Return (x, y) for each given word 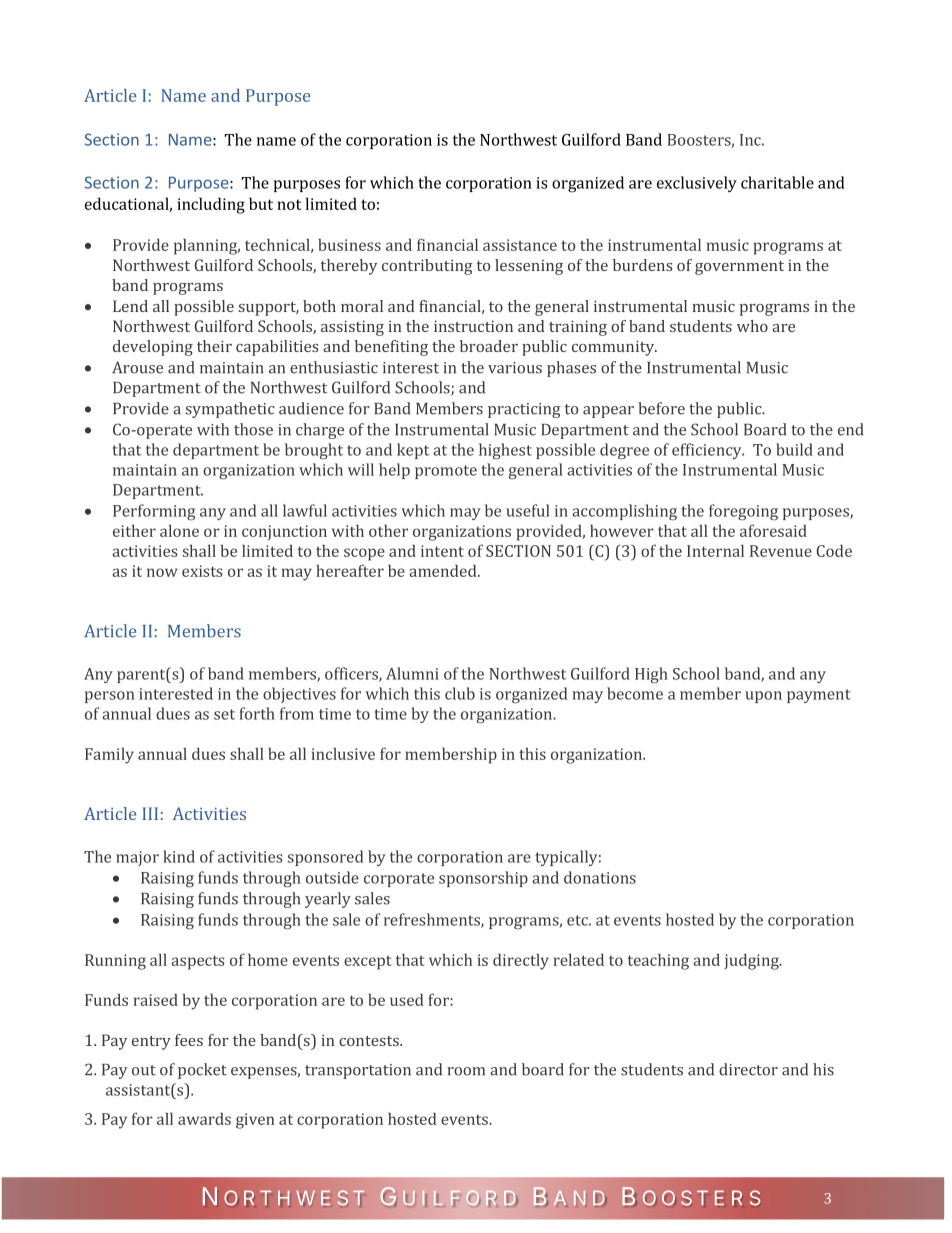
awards (204, 1119)
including (211, 205)
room (466, 1071)
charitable (777, 182)
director (748, 1069)
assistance (520, 245)
